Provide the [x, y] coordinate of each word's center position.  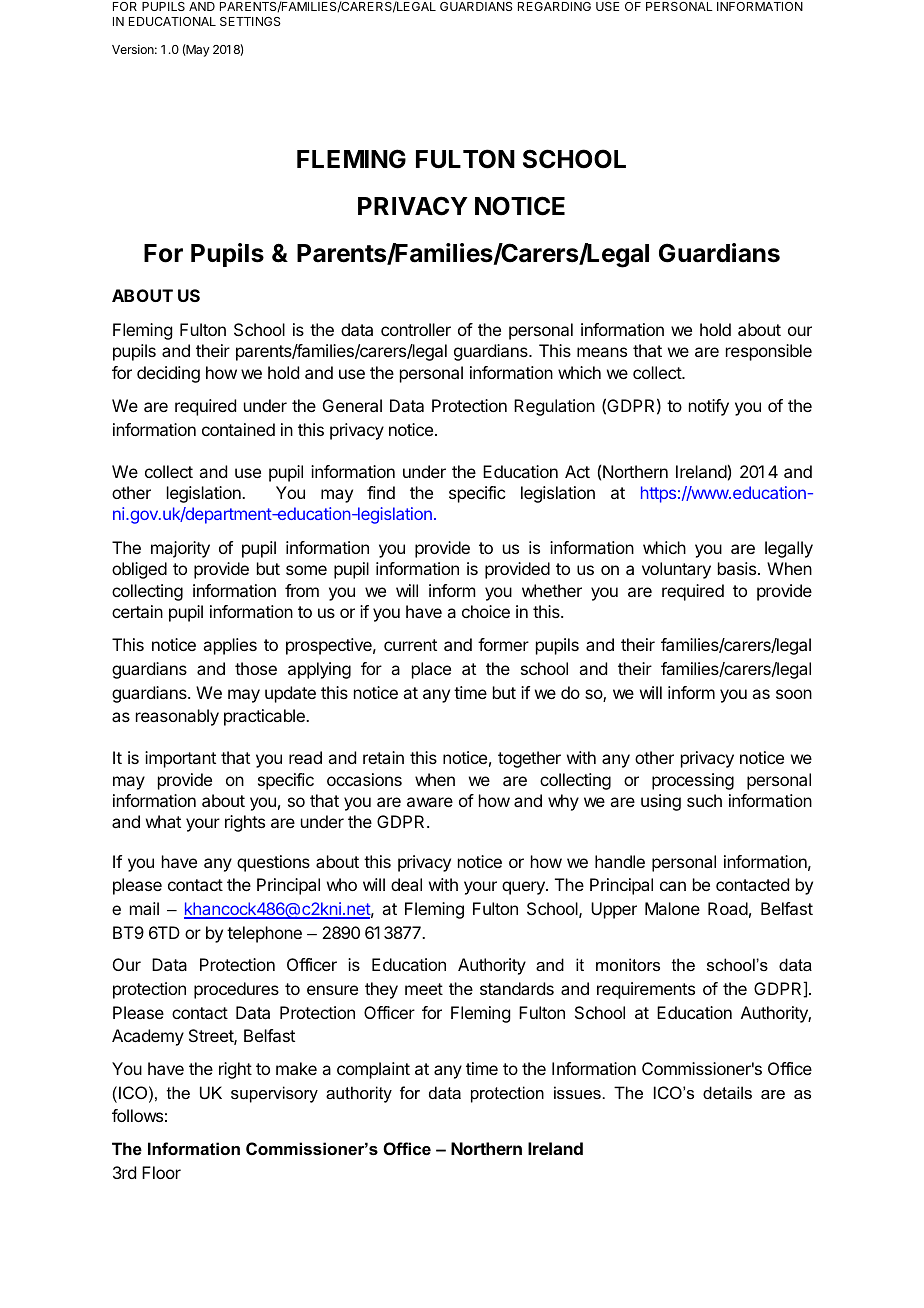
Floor [161, 1172]
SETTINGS [250, 21]
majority [180, 549]
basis [737, 568]
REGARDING [554, 6]
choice [486, 611]
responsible [769, 352]
